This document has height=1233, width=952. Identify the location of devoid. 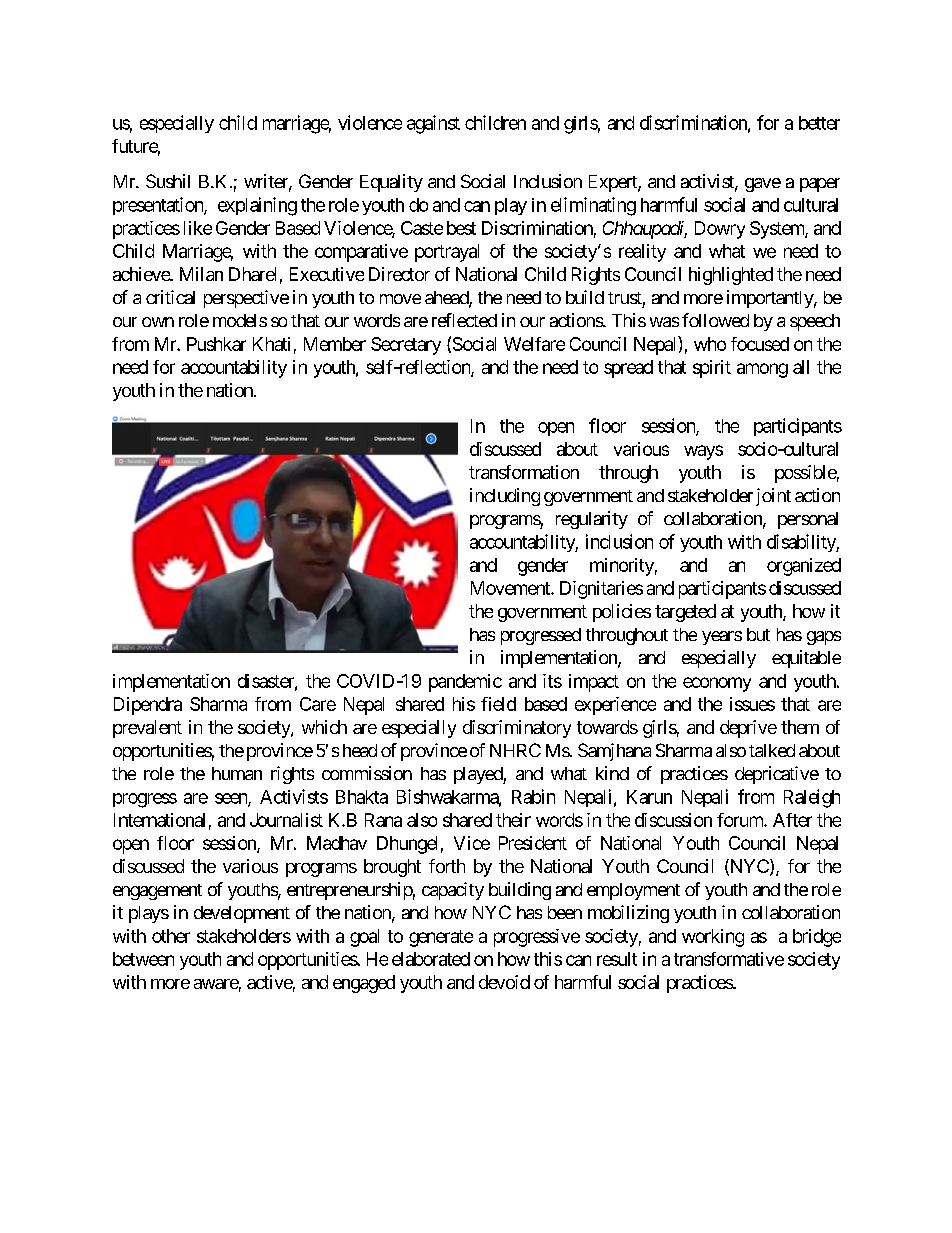
(504, 982).
